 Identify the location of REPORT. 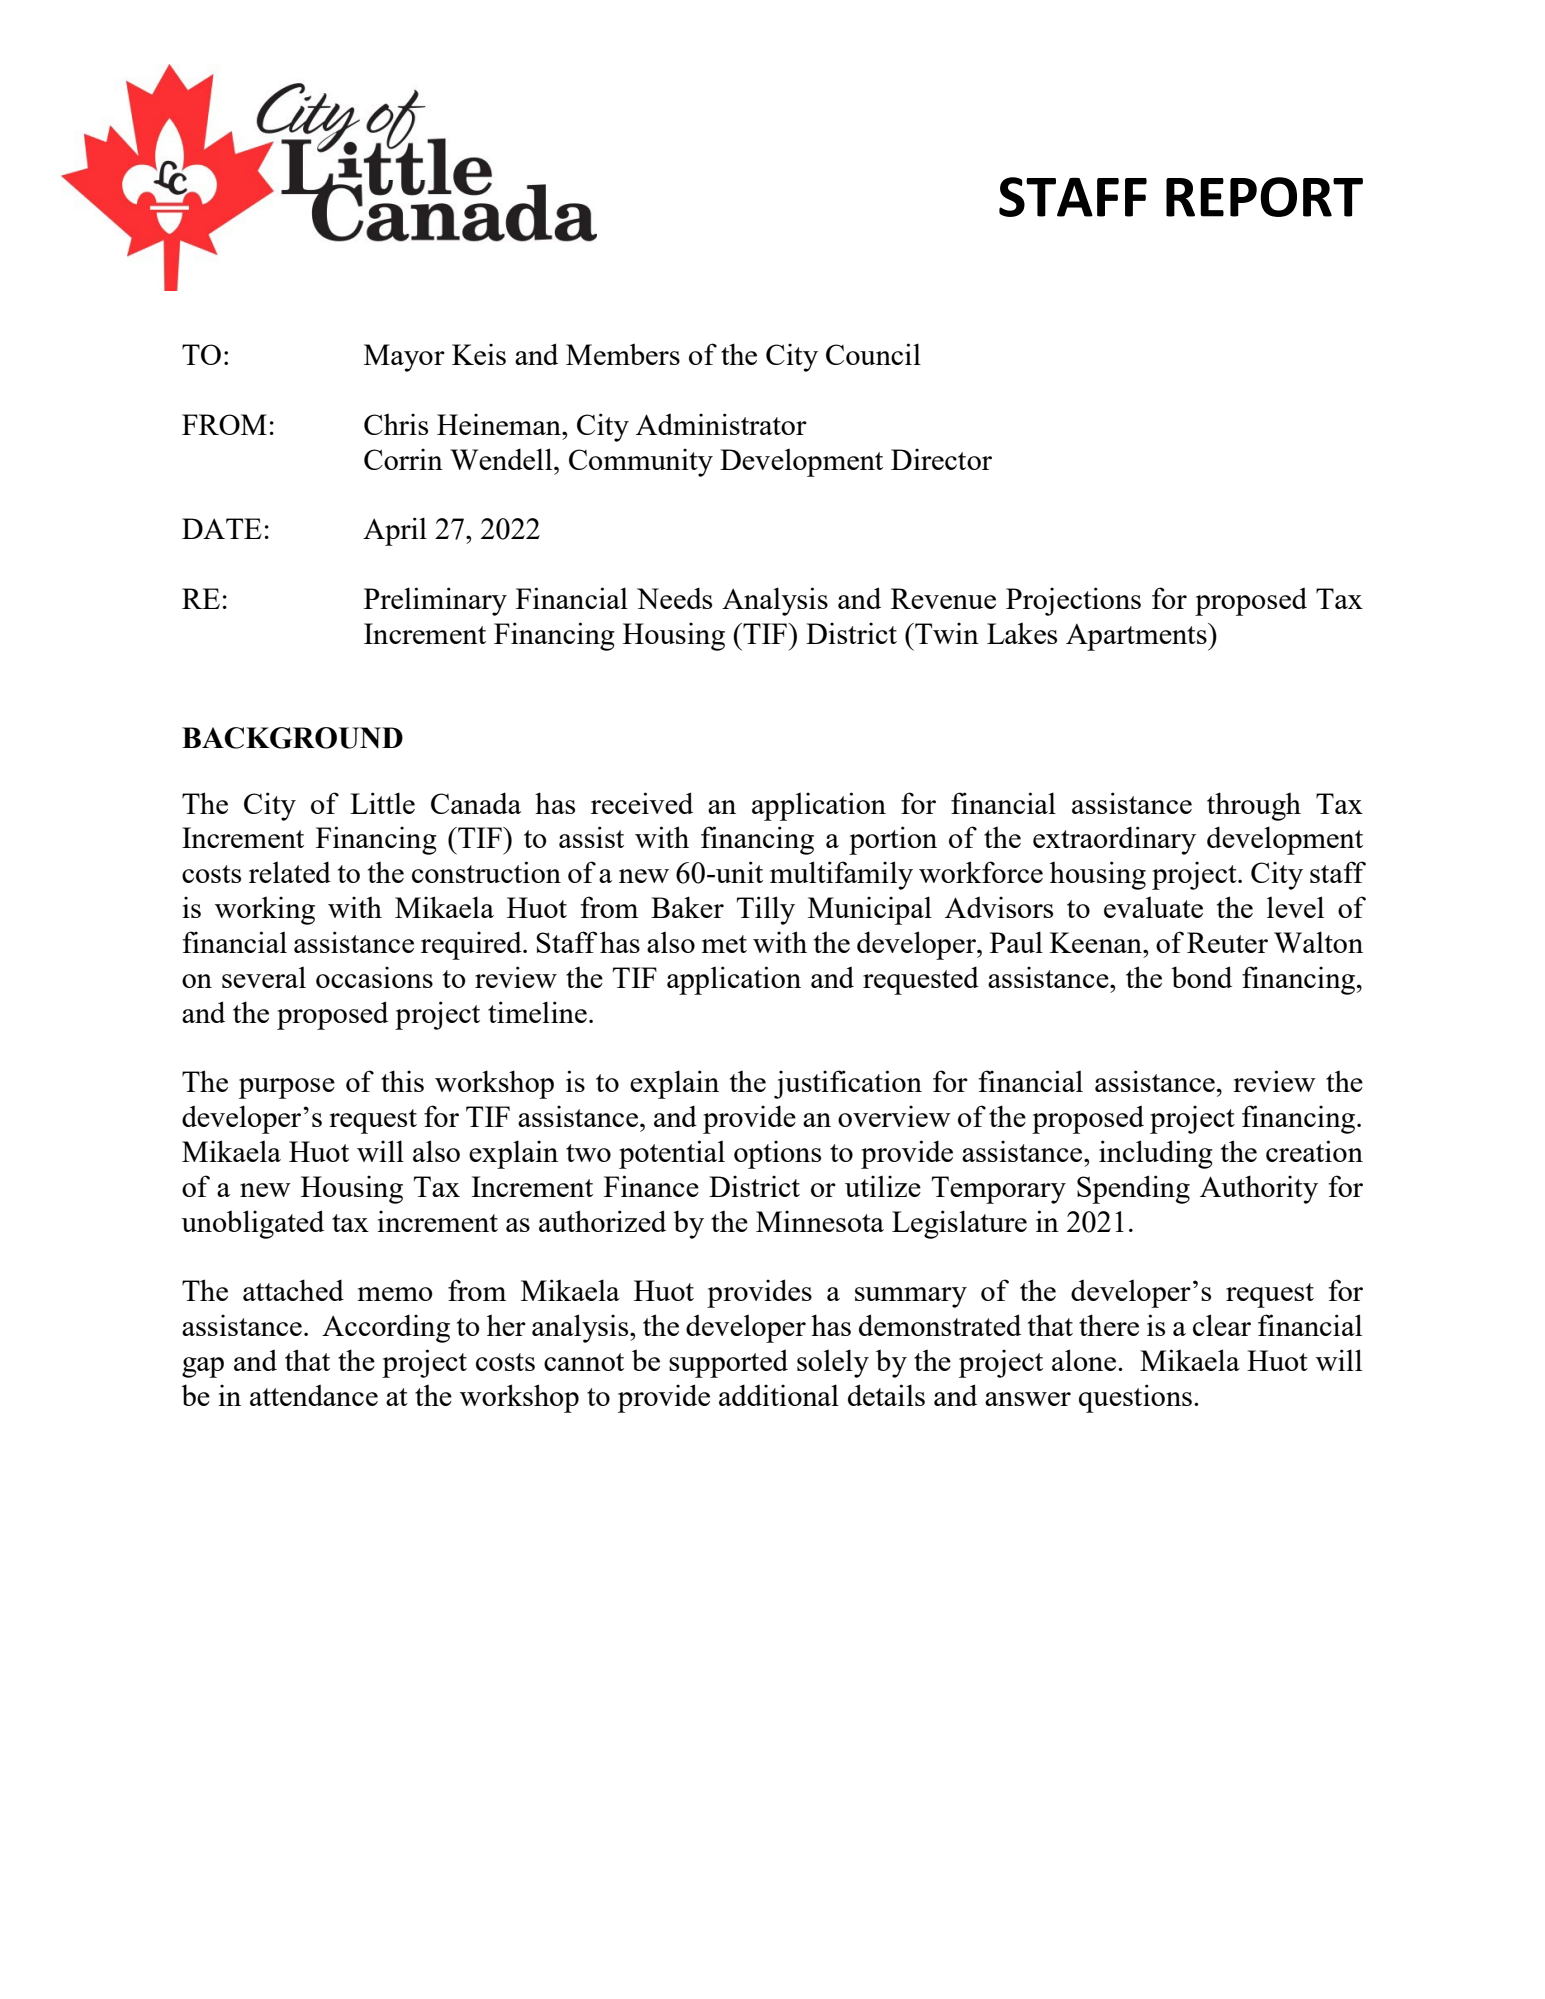
(1264, 197).
